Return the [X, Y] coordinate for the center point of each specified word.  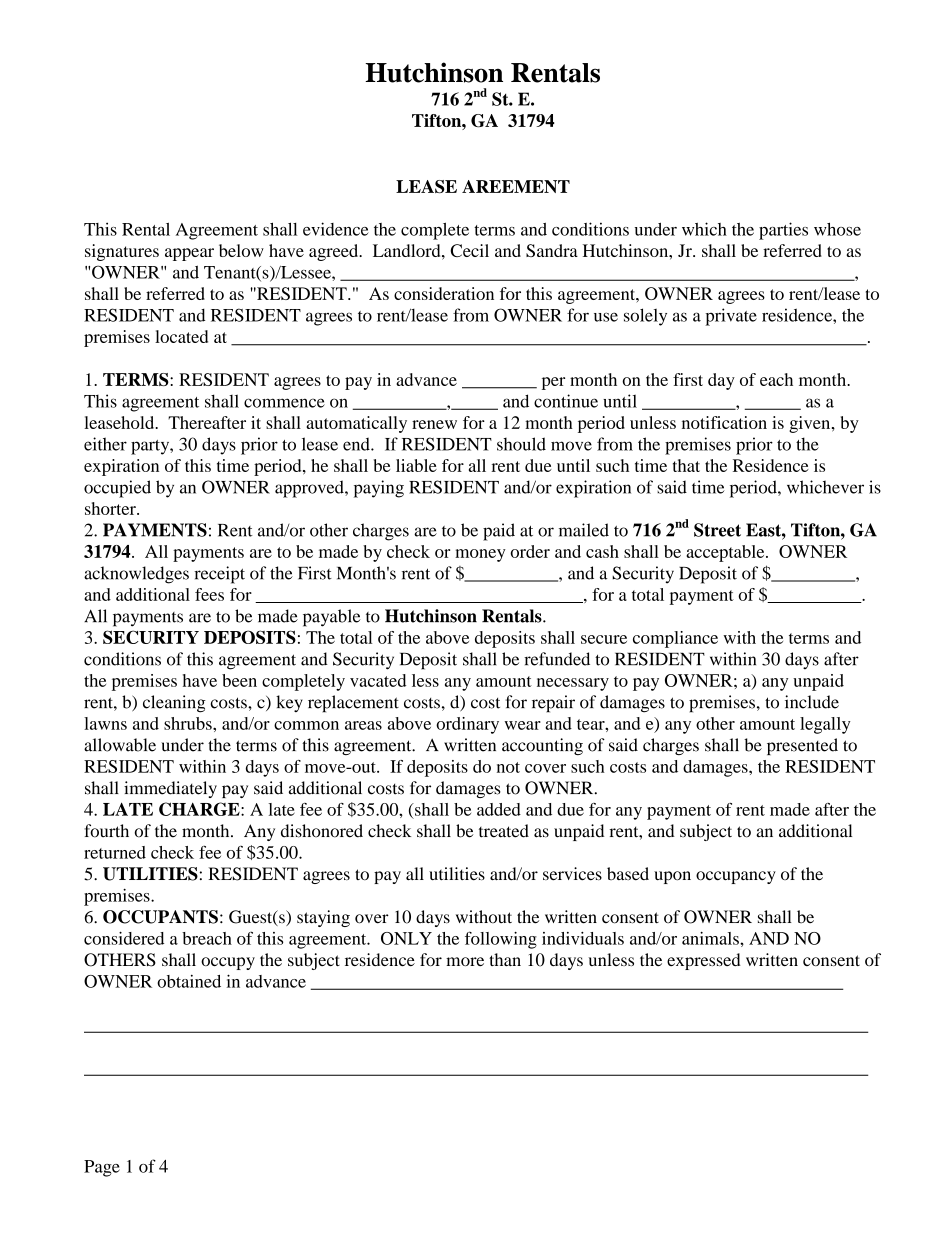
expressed [704, 961]
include [812, 702]
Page [102, 1168]
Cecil [469, 250]
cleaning [174, 704]
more [465, 961]
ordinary [467, 725]
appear [189, 254]
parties [783, 231]
